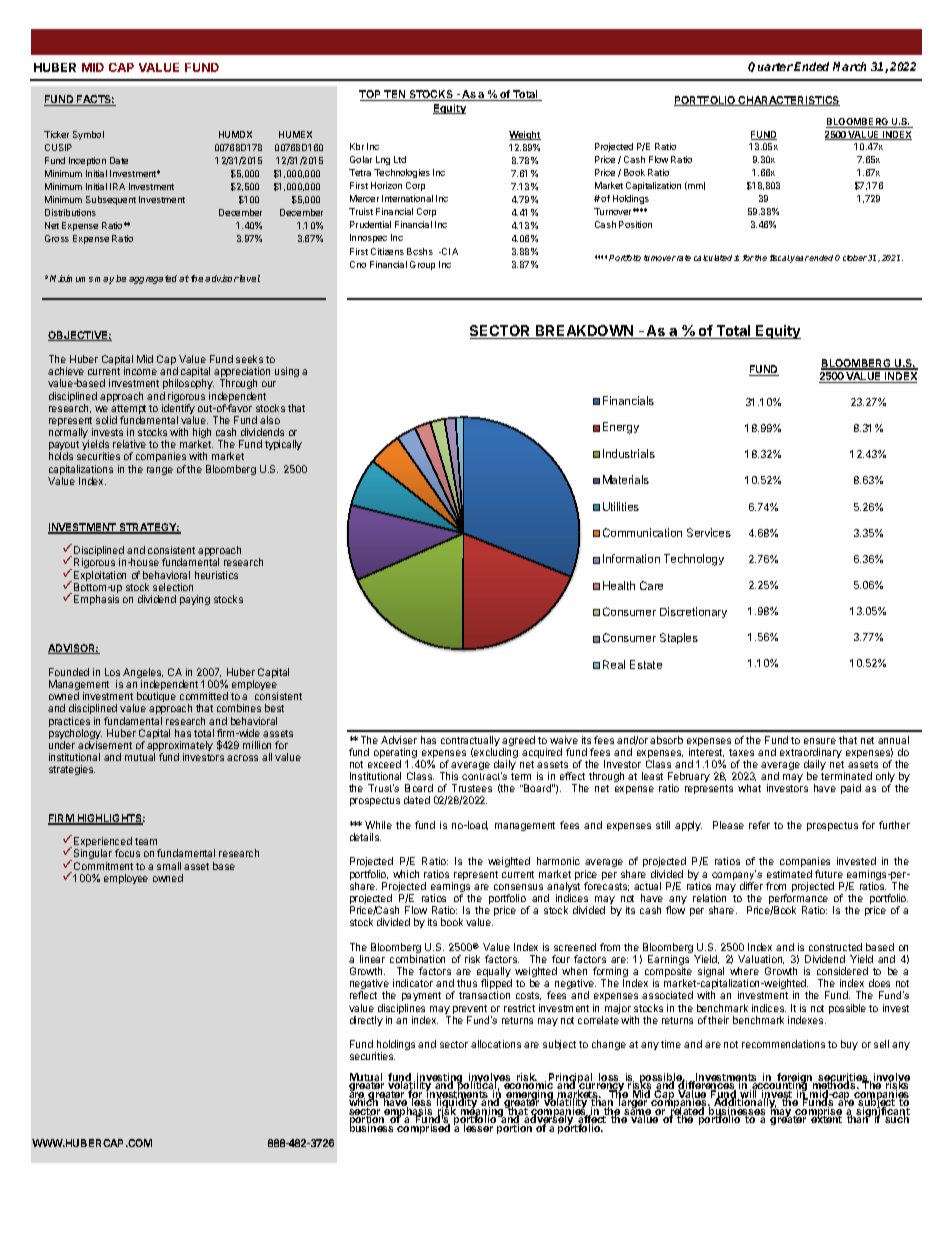 The height and width of the document is (1233, 952). I want to click on ensure, so click(820, 741).
